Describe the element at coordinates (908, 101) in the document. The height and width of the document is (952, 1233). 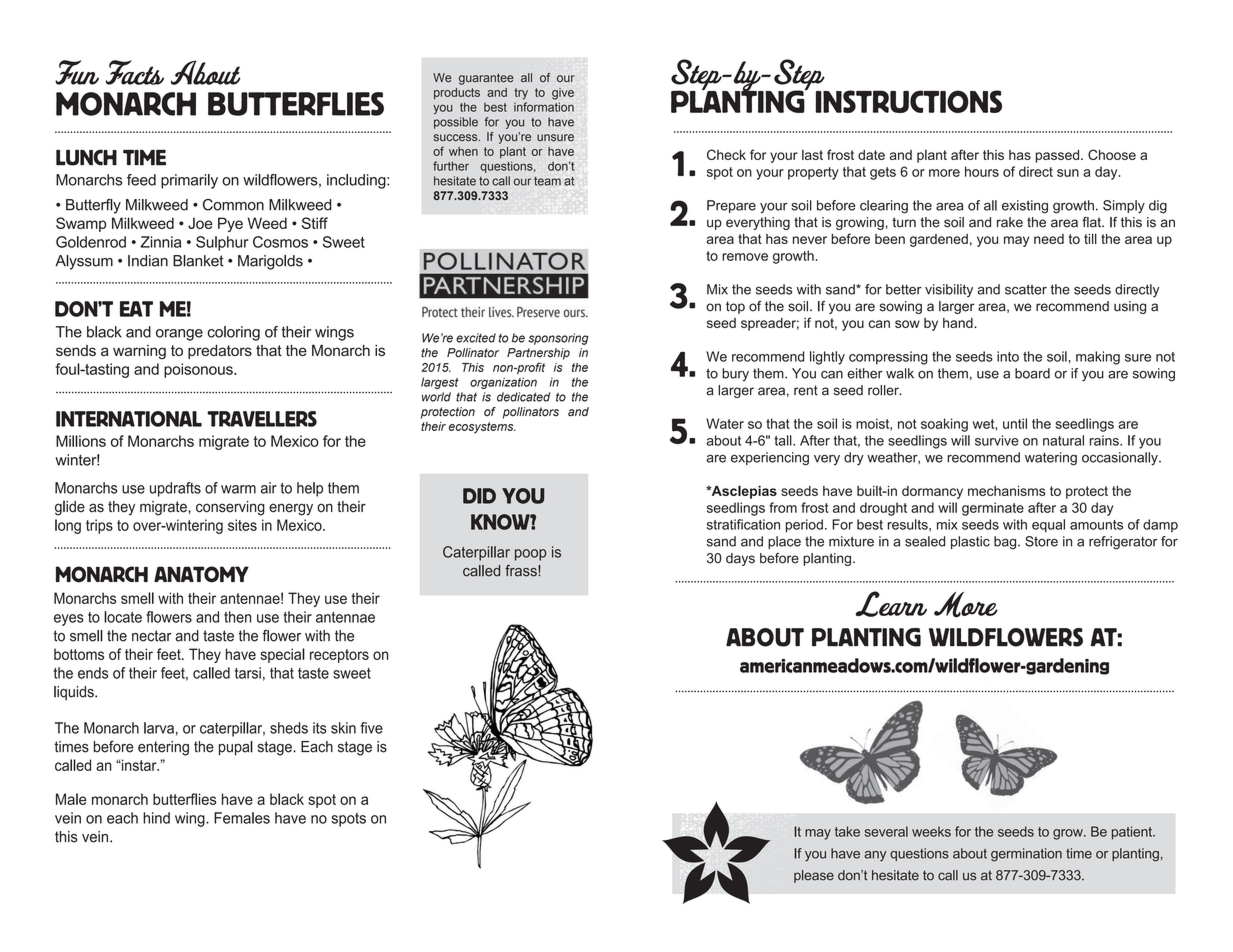
I see `INSTRUCTIONS` at that location.
